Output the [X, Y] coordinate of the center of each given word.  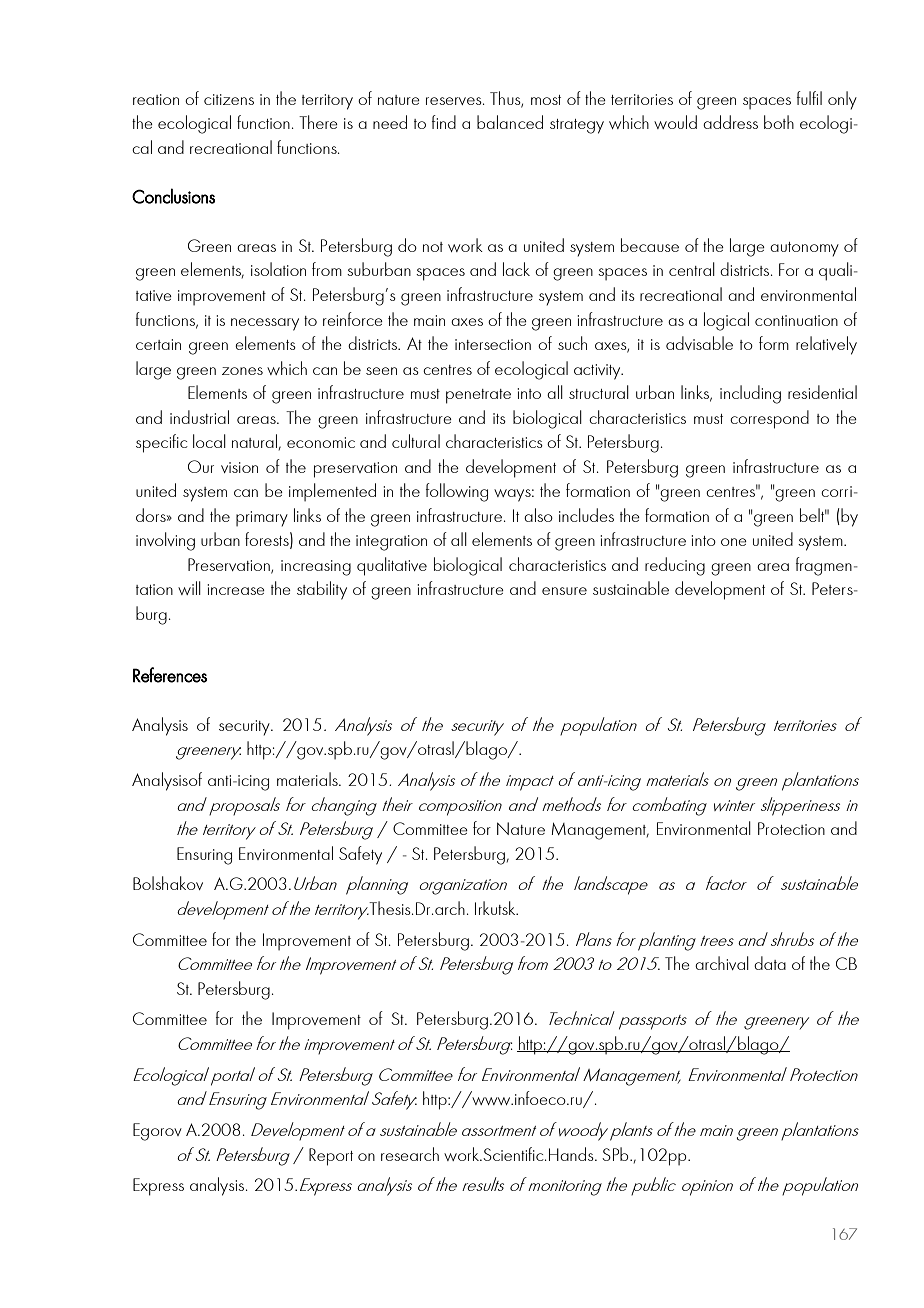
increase [236, 589]
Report [331, 1157]
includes [586, 515]
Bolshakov [168, 883]
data [770, 963]
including [750, 394]
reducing [675, 566]
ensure [564, 591]
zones [242, 371]
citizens [229, 99]
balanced [510, 122]
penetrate [478, 396]
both [779, 122]
